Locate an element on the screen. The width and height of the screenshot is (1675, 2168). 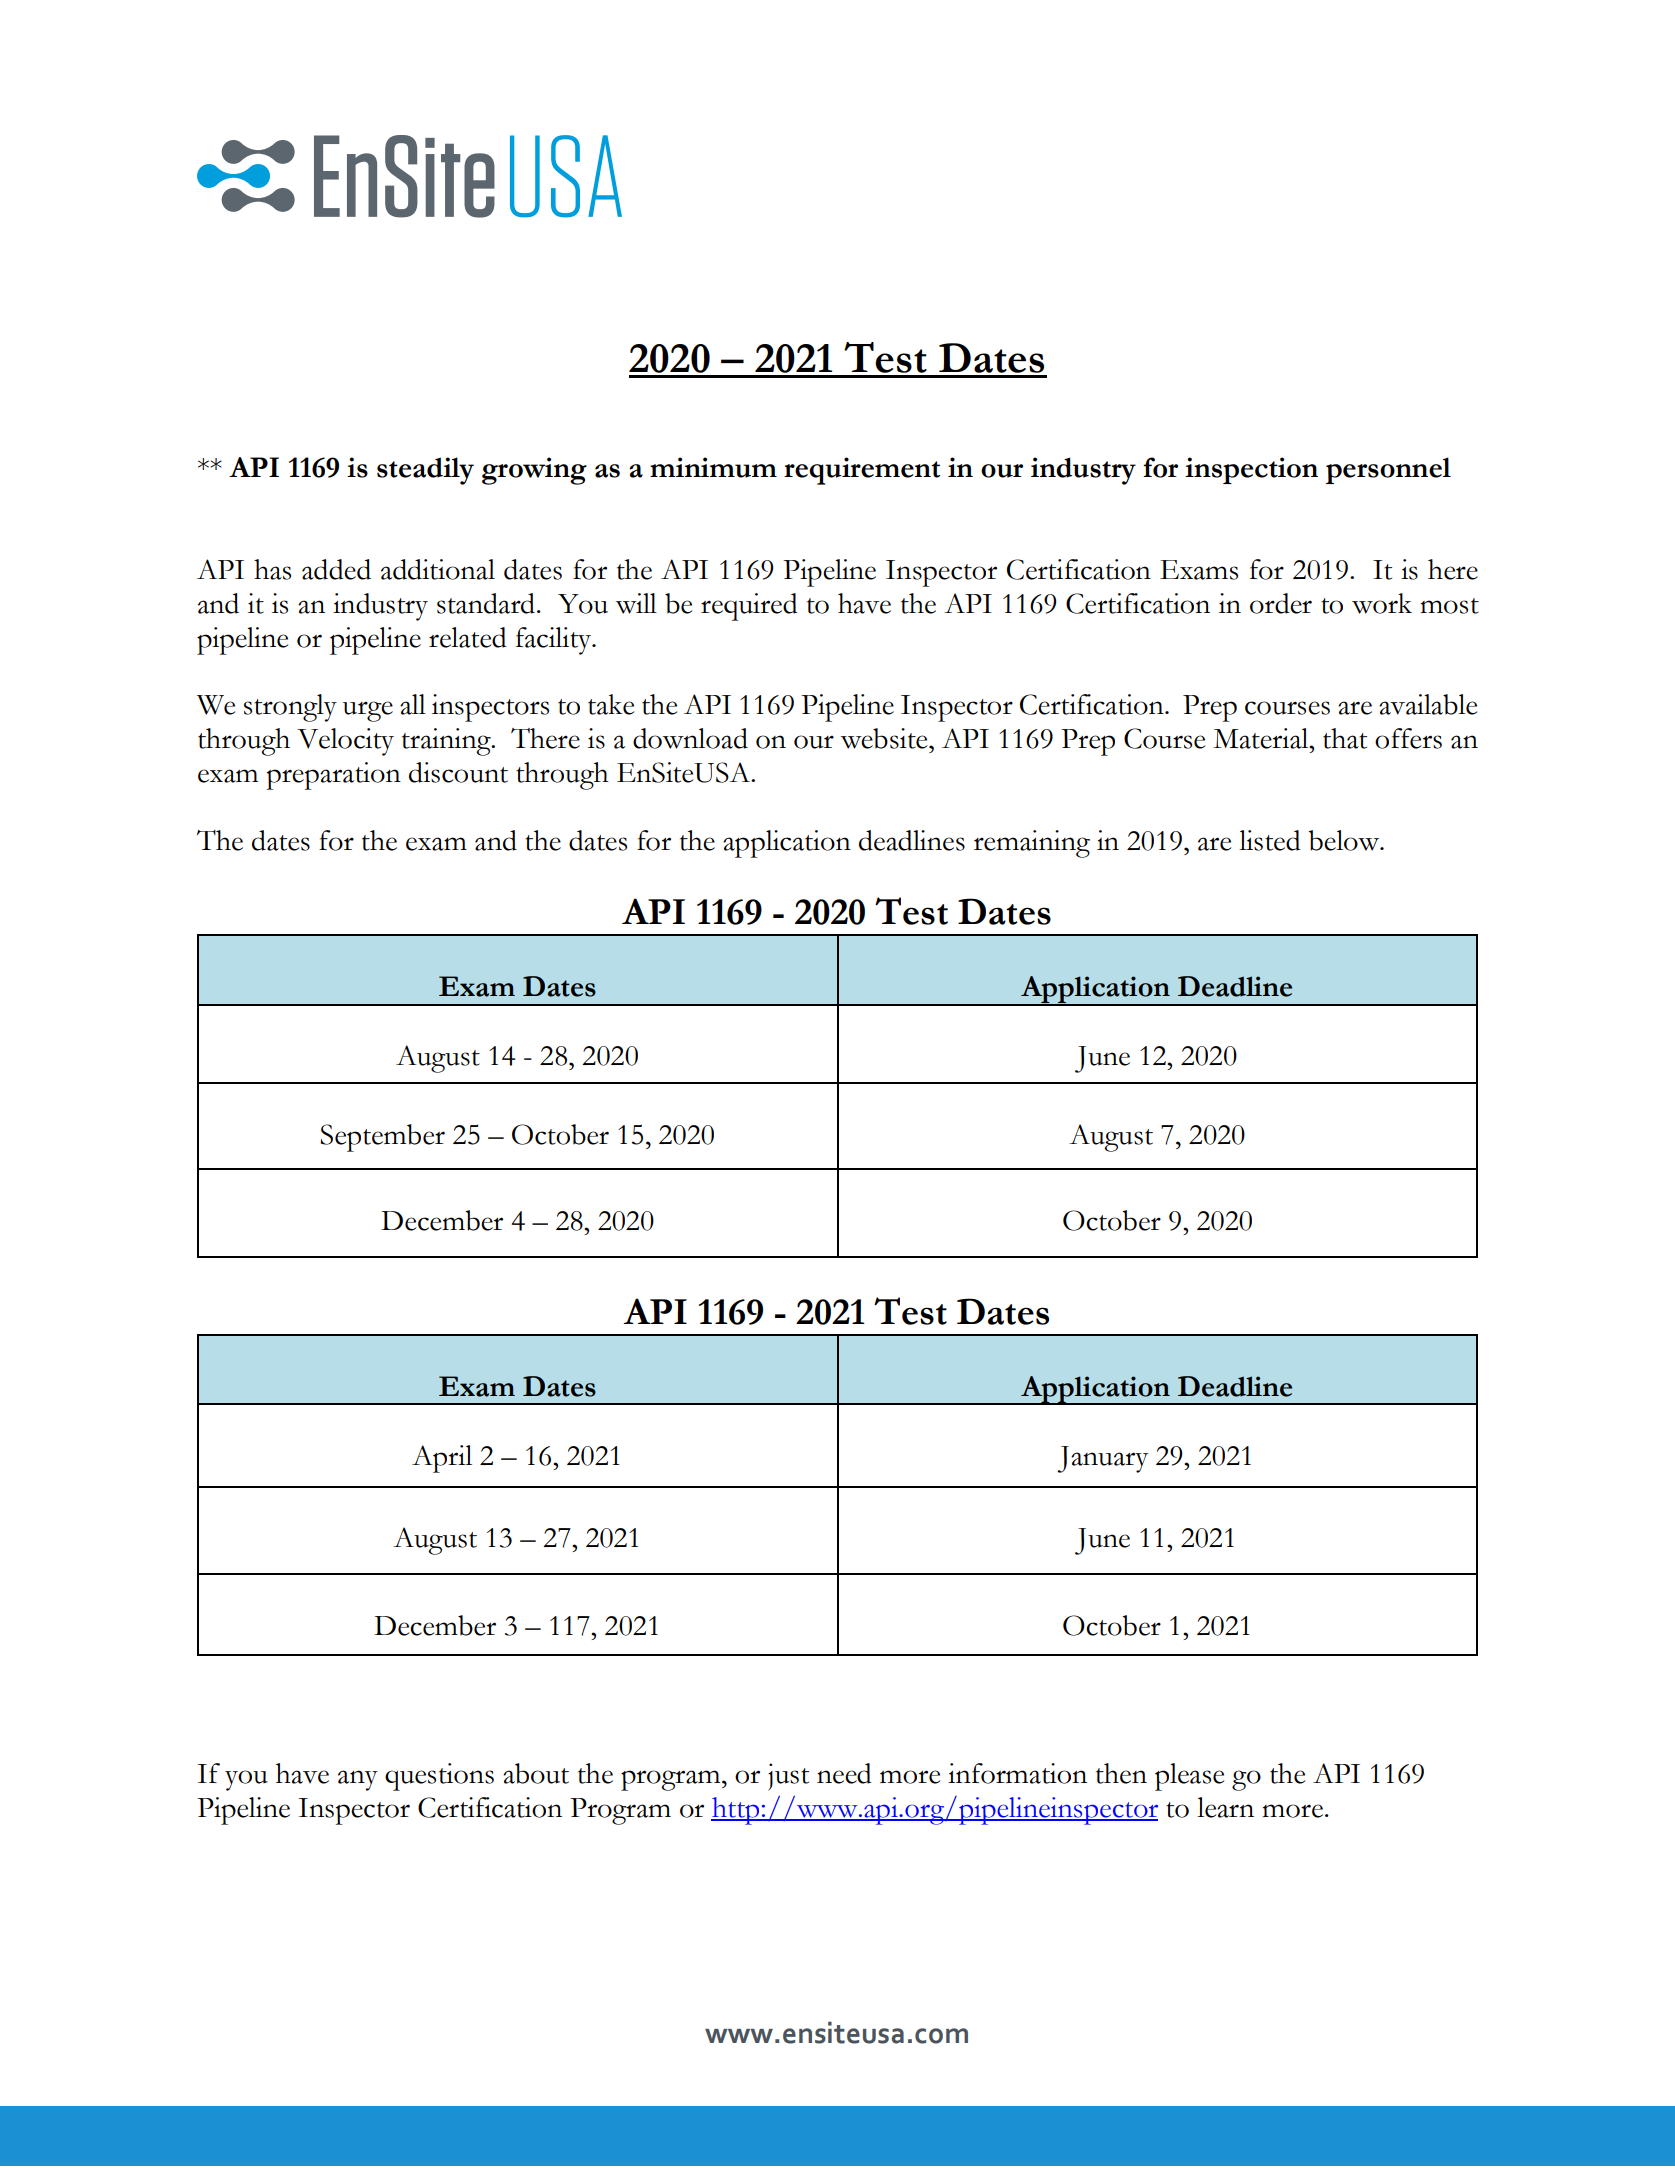
remaining is located at coordinates (1032, 844).
